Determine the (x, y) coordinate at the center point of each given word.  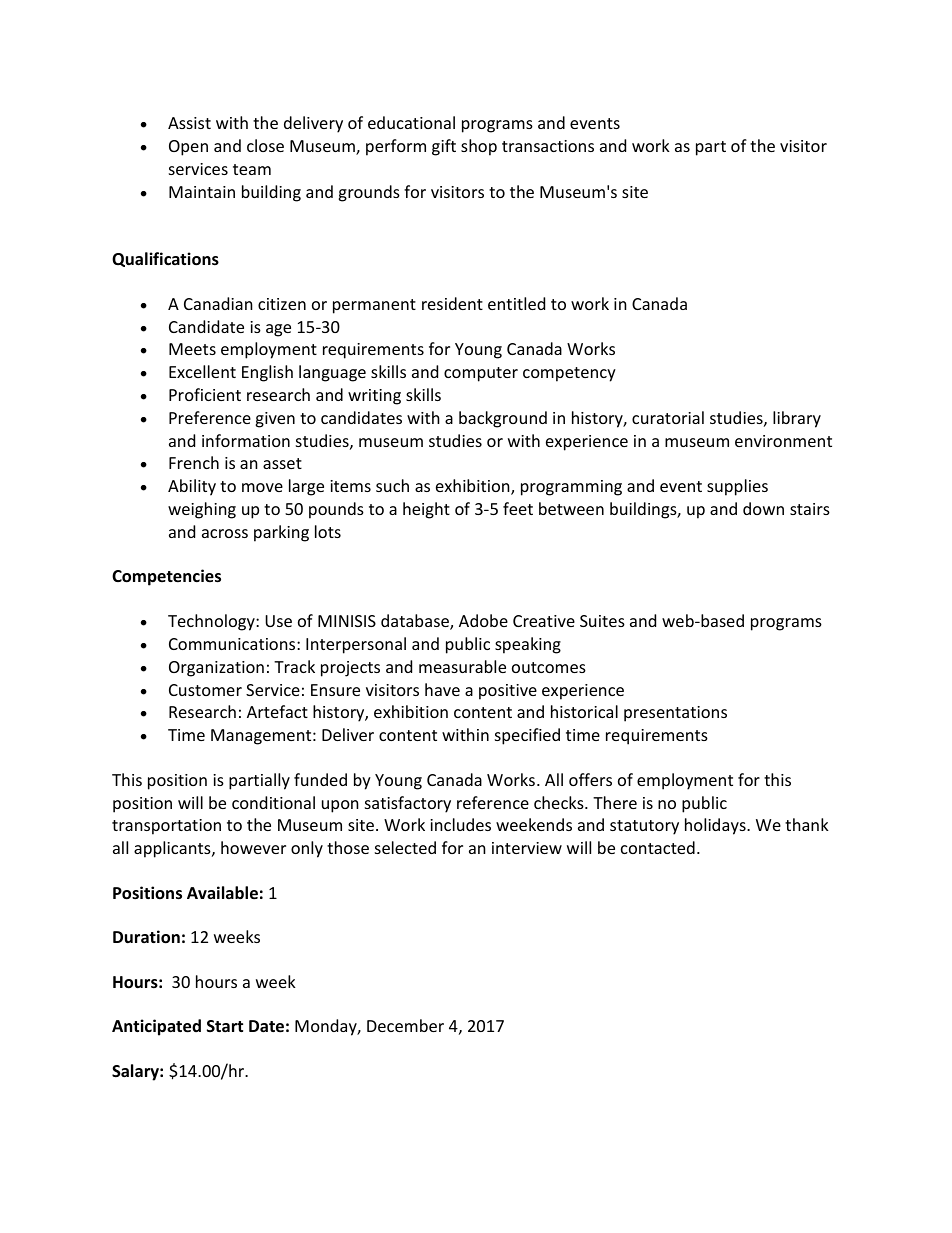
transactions (548, 146)
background (503, 419)
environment (783, 441)
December (405, 1025)
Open (188, 148)
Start (225, 1026)
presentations (675, 714)
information (246, 440)
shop (479, 147)
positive (508, 692)
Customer (205, 690)
